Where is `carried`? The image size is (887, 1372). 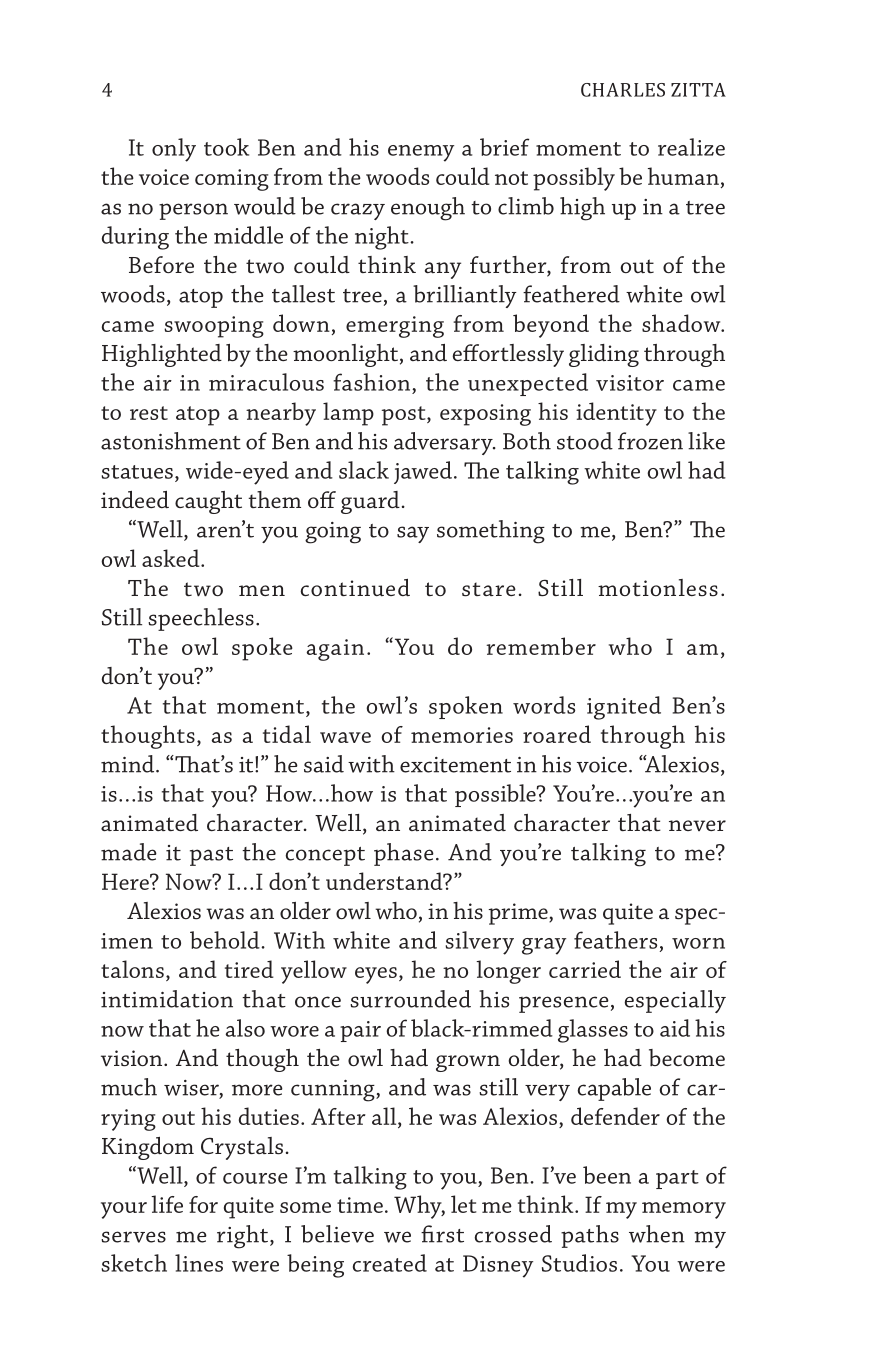 carried is located at coordinates (585, 969).
